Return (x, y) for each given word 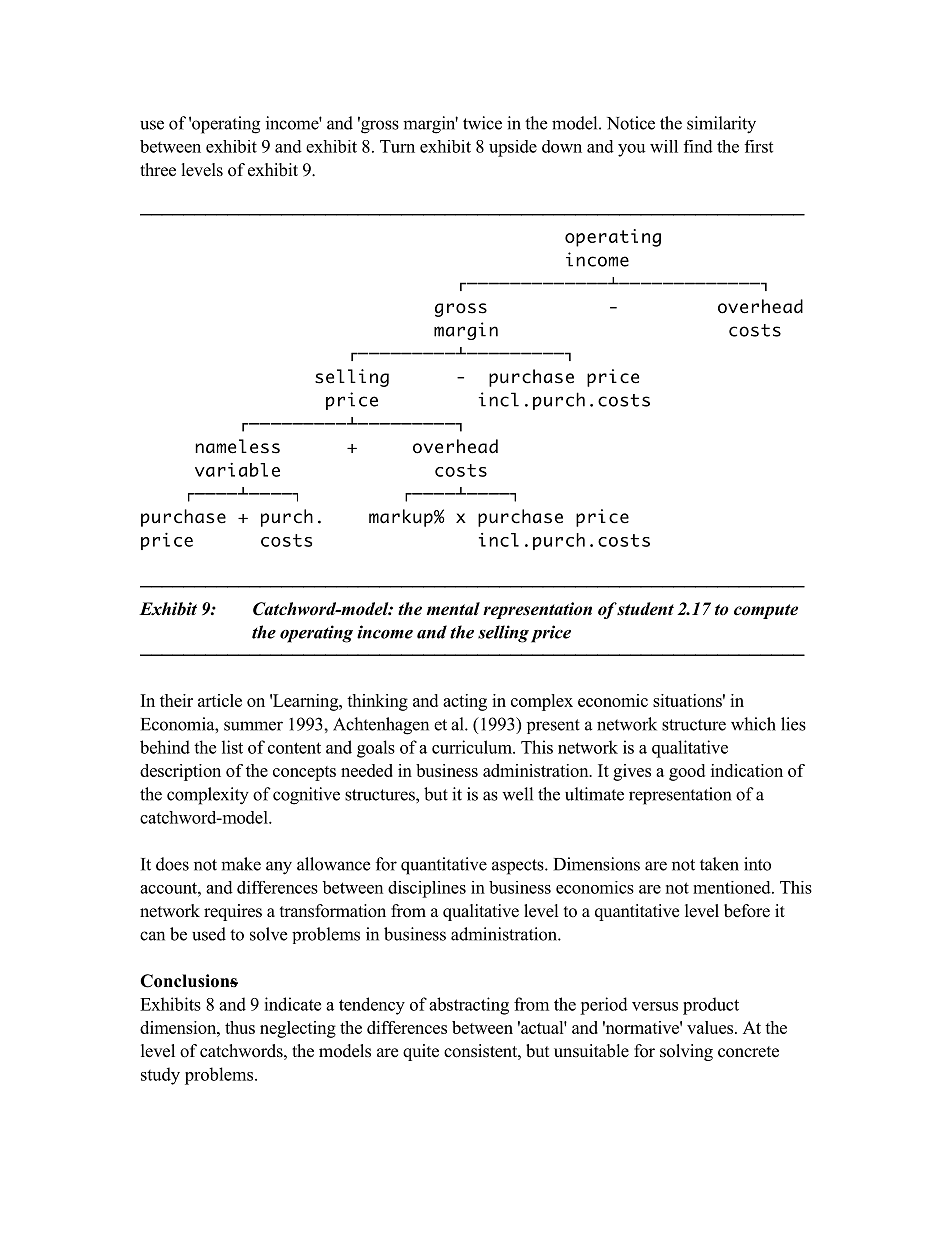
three (158, 170)
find (698, 146)
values (711, 1027)
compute (766, 611)
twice (482, 123)
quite (421, 1052)
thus (240, 1027)
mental (453, 609)
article (220, 700)
